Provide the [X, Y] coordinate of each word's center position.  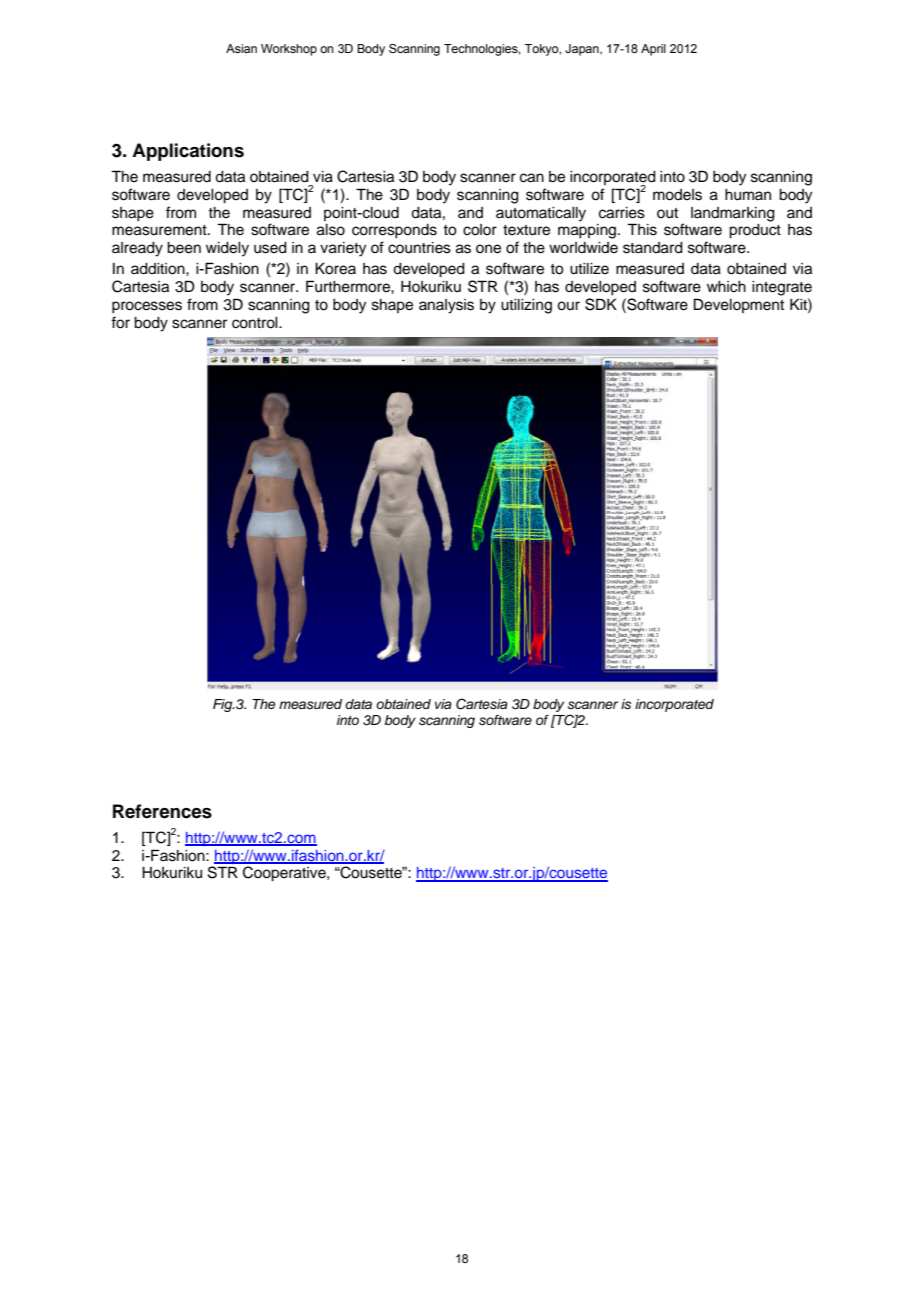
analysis [446, 306]
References [162, 811]
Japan [583, 50]
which [726, 287]
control [256, 323]
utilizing [526, 306]
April [653, 50]
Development [739, 305]
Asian [241, 48]
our [568, 306]
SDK [601, 304]
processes [147, 307]
